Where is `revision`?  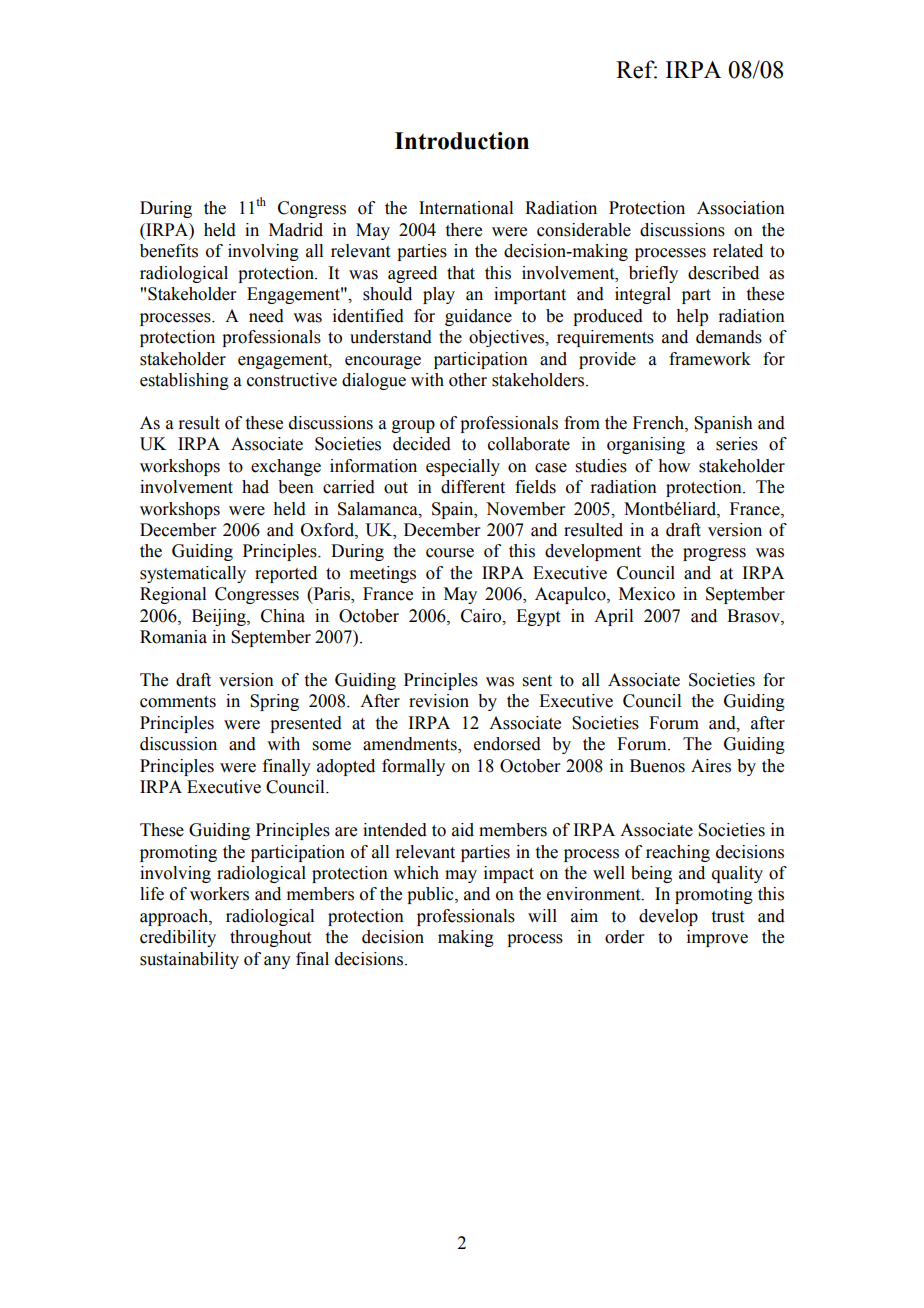 revision is located at coordinates (439, 701).
